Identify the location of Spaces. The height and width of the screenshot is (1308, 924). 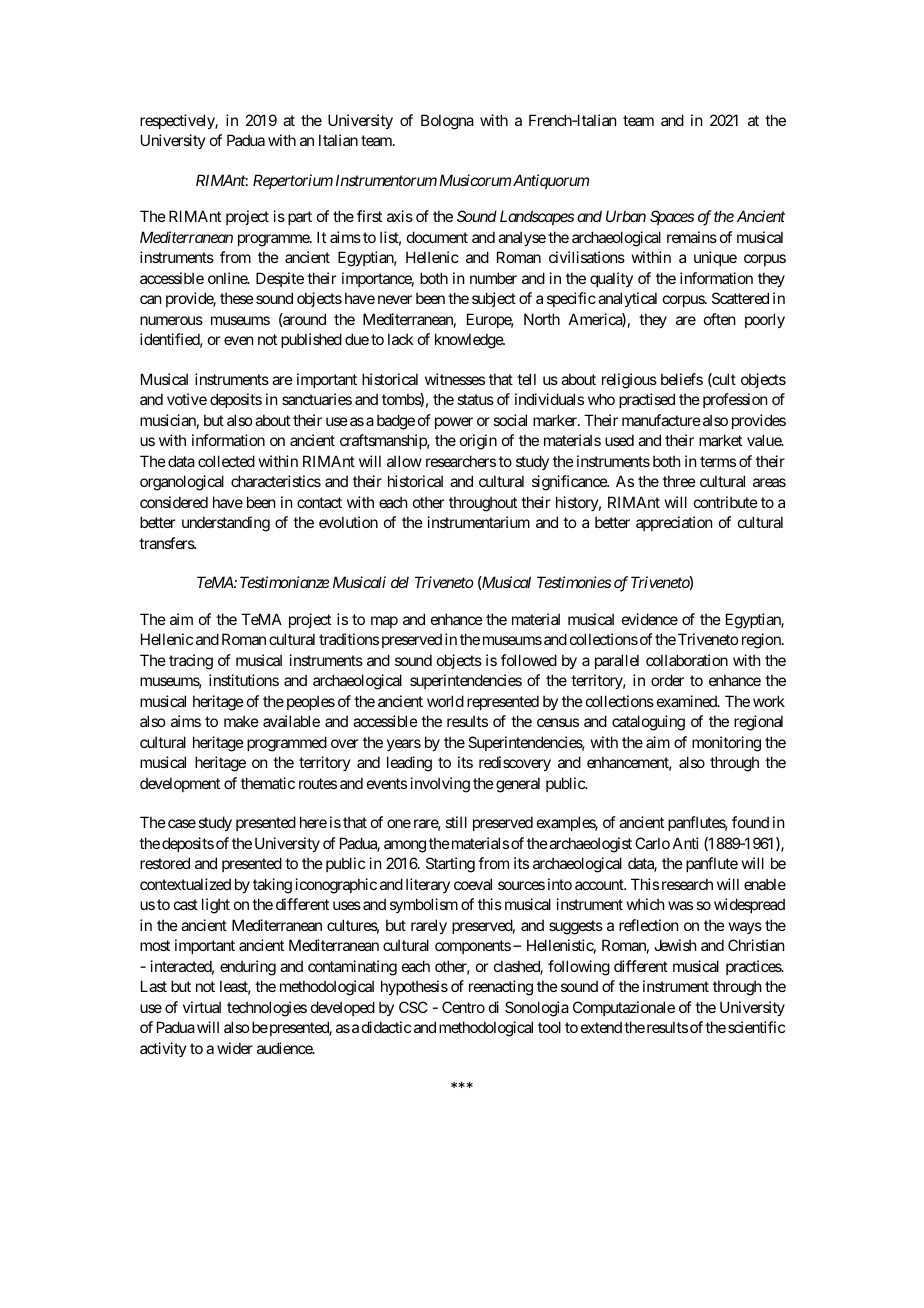
(672, 217).
